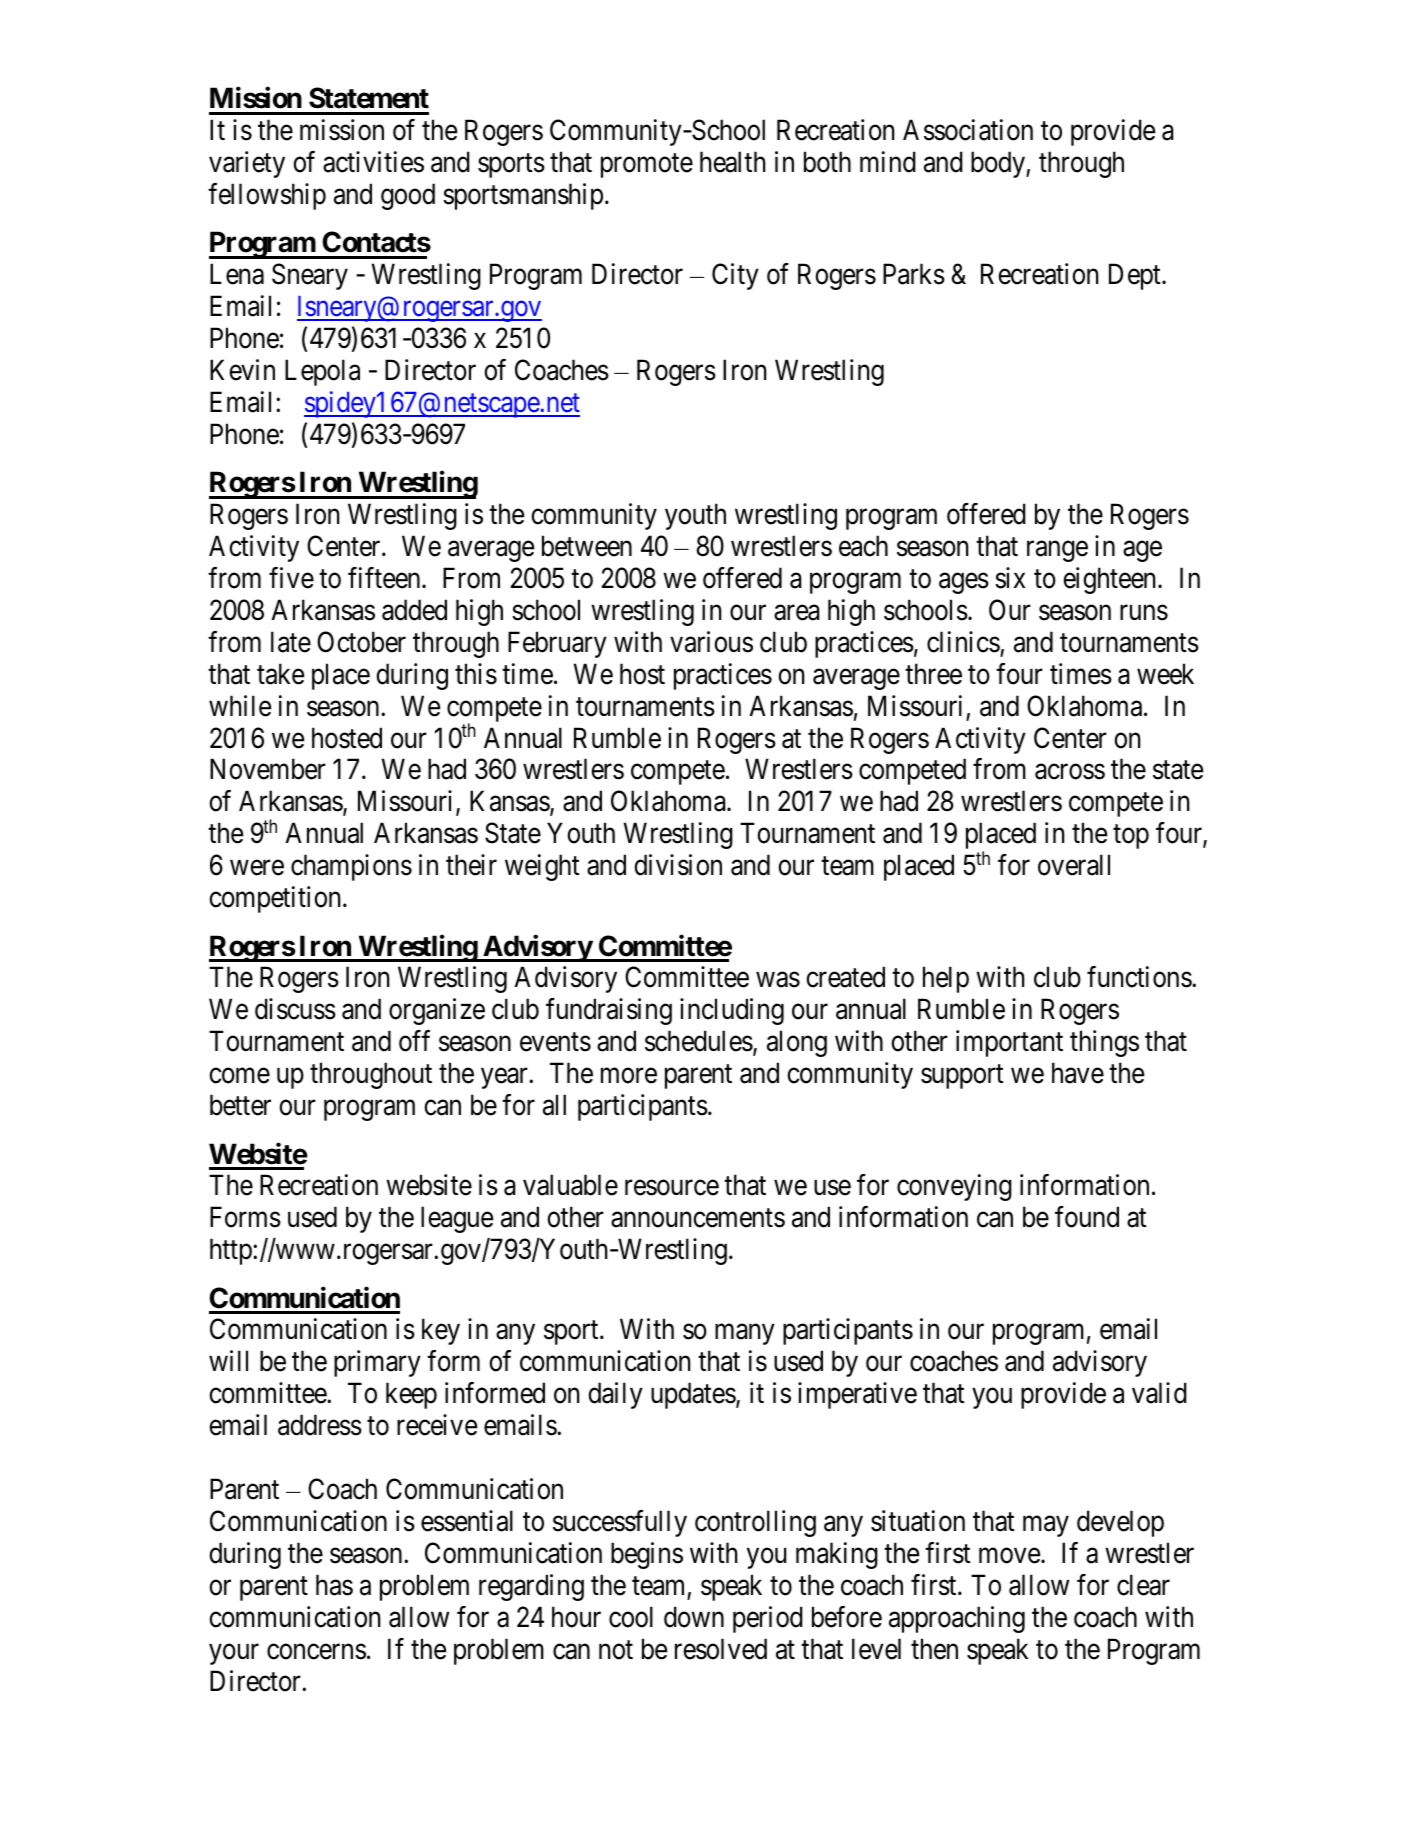 The height and width of the document is (1835, 1418). Describe the element at coordinates (408, 196) in the document. I see `good` at that location.
